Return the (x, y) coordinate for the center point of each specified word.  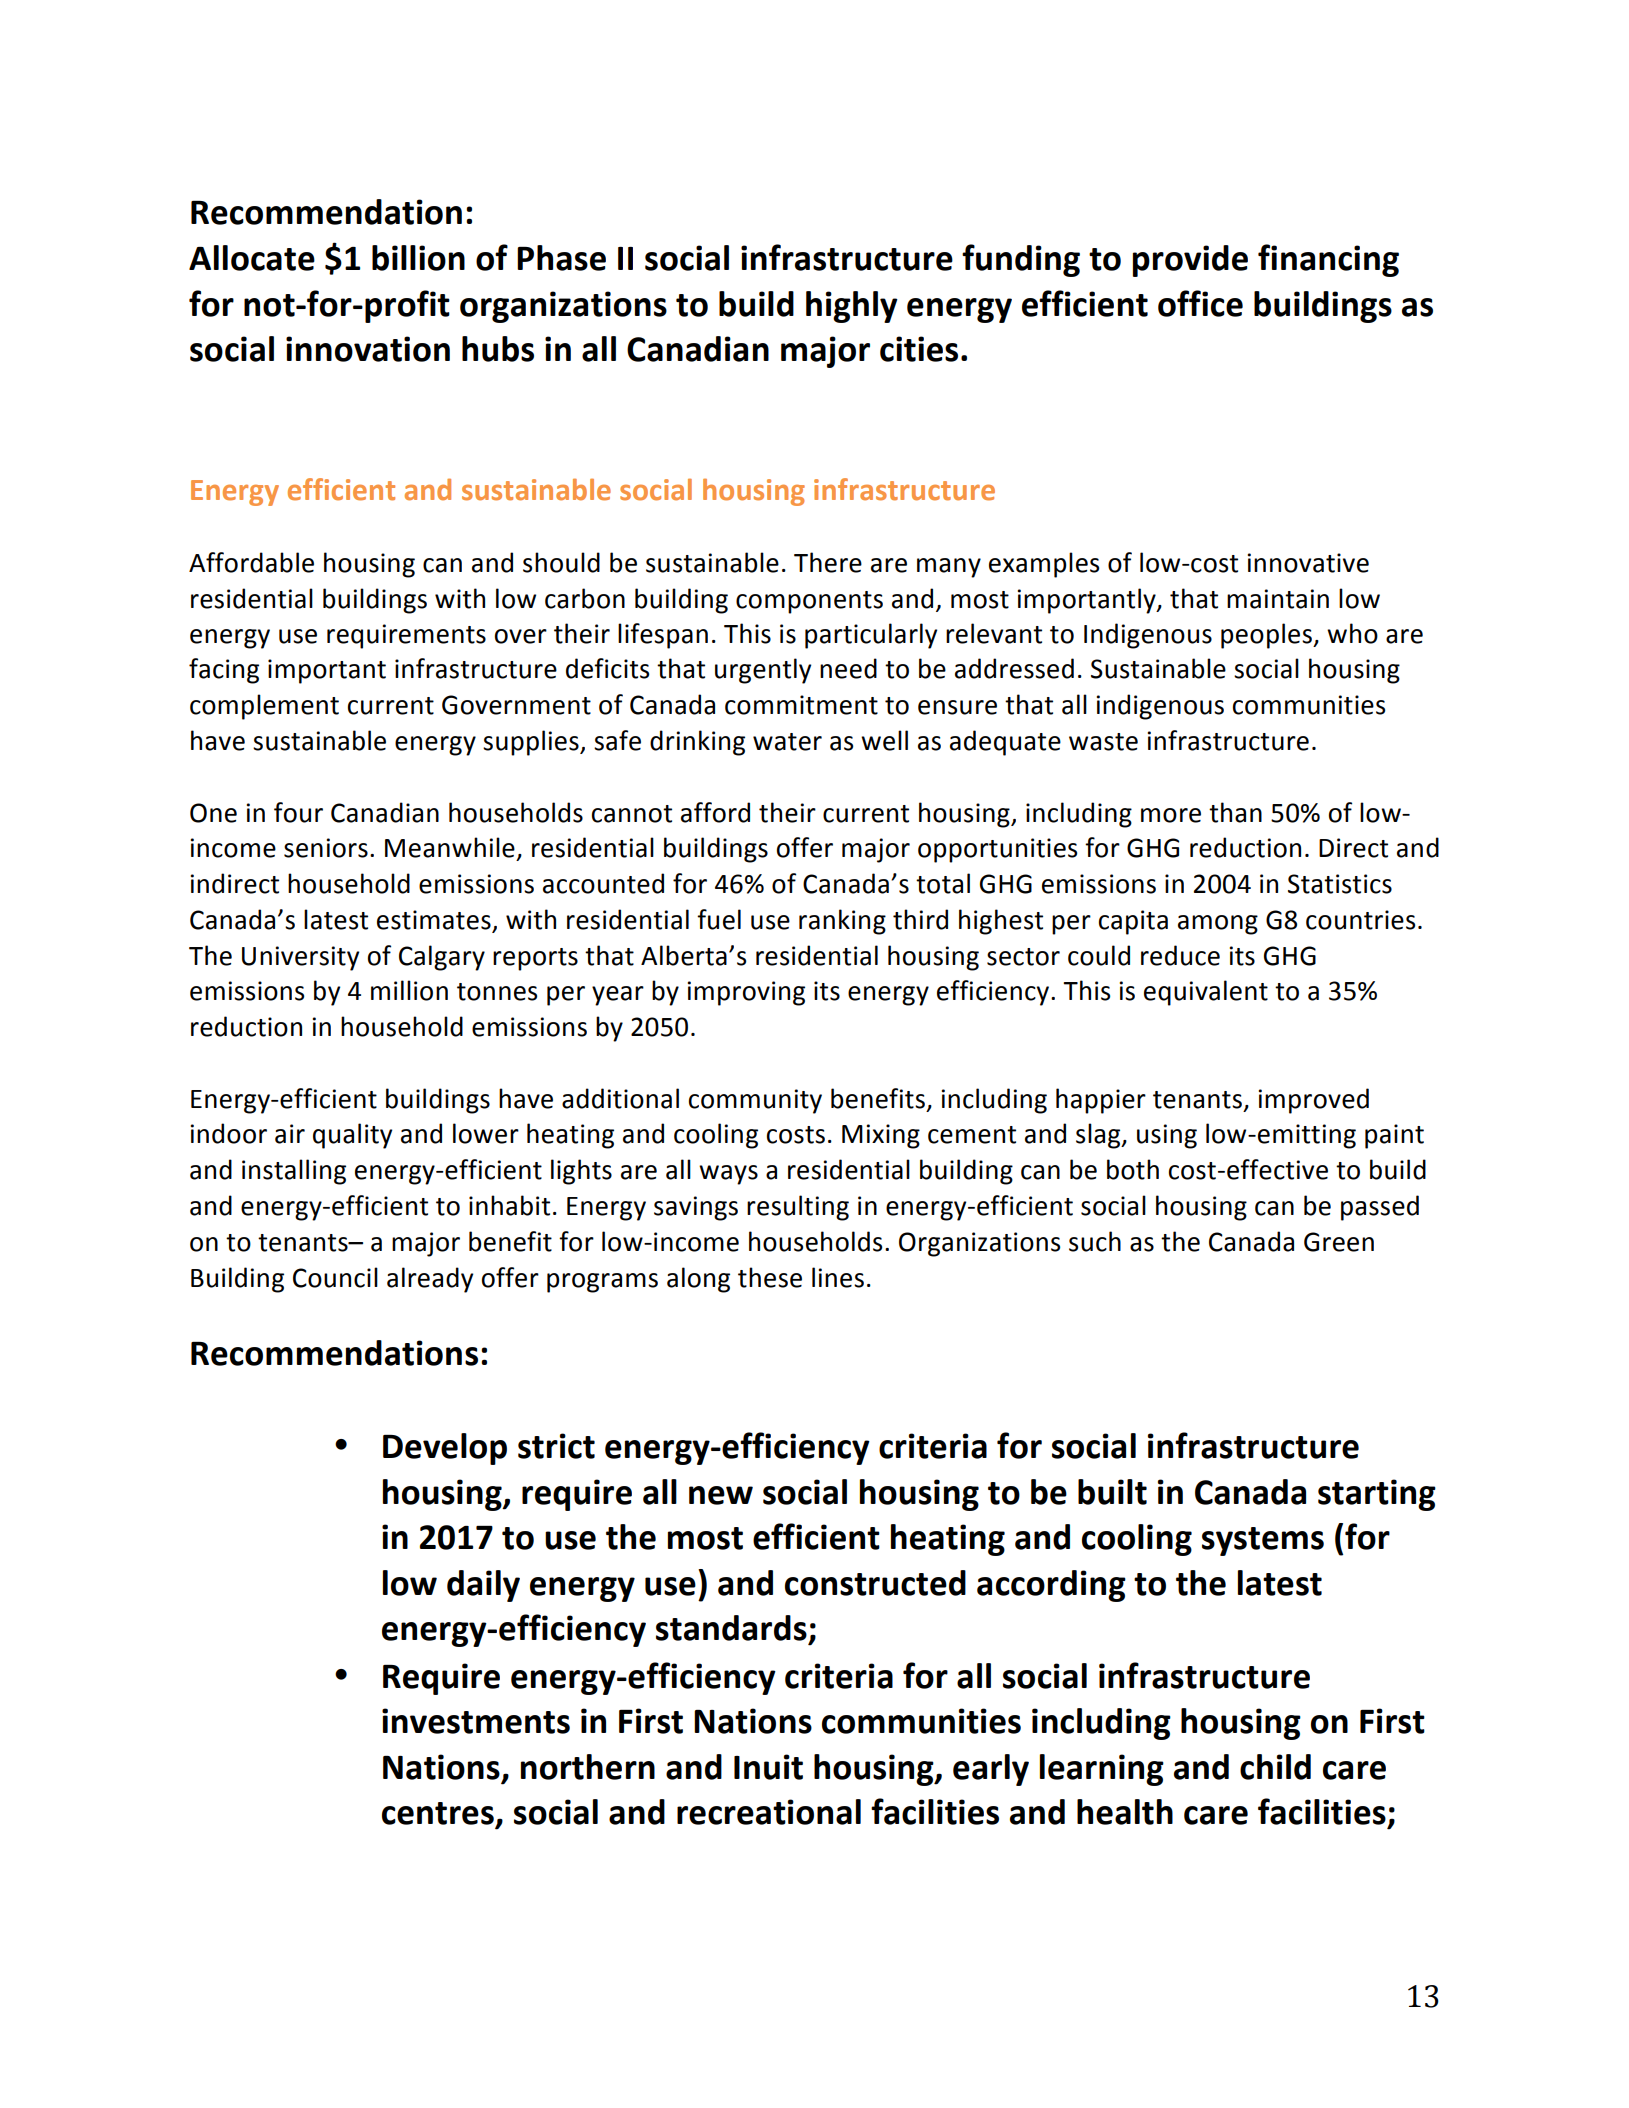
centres (438, 1813)
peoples (1267, 636)
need (848, 668)
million (409, 990)
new (721, 1495)
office (1200, 303)
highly (852, 307)
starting (1377, 1495)
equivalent (1206, 993)
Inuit (768, 1767)
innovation (368, 349)
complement (264, 707)
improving (746, 993)
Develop (445, 1449)
